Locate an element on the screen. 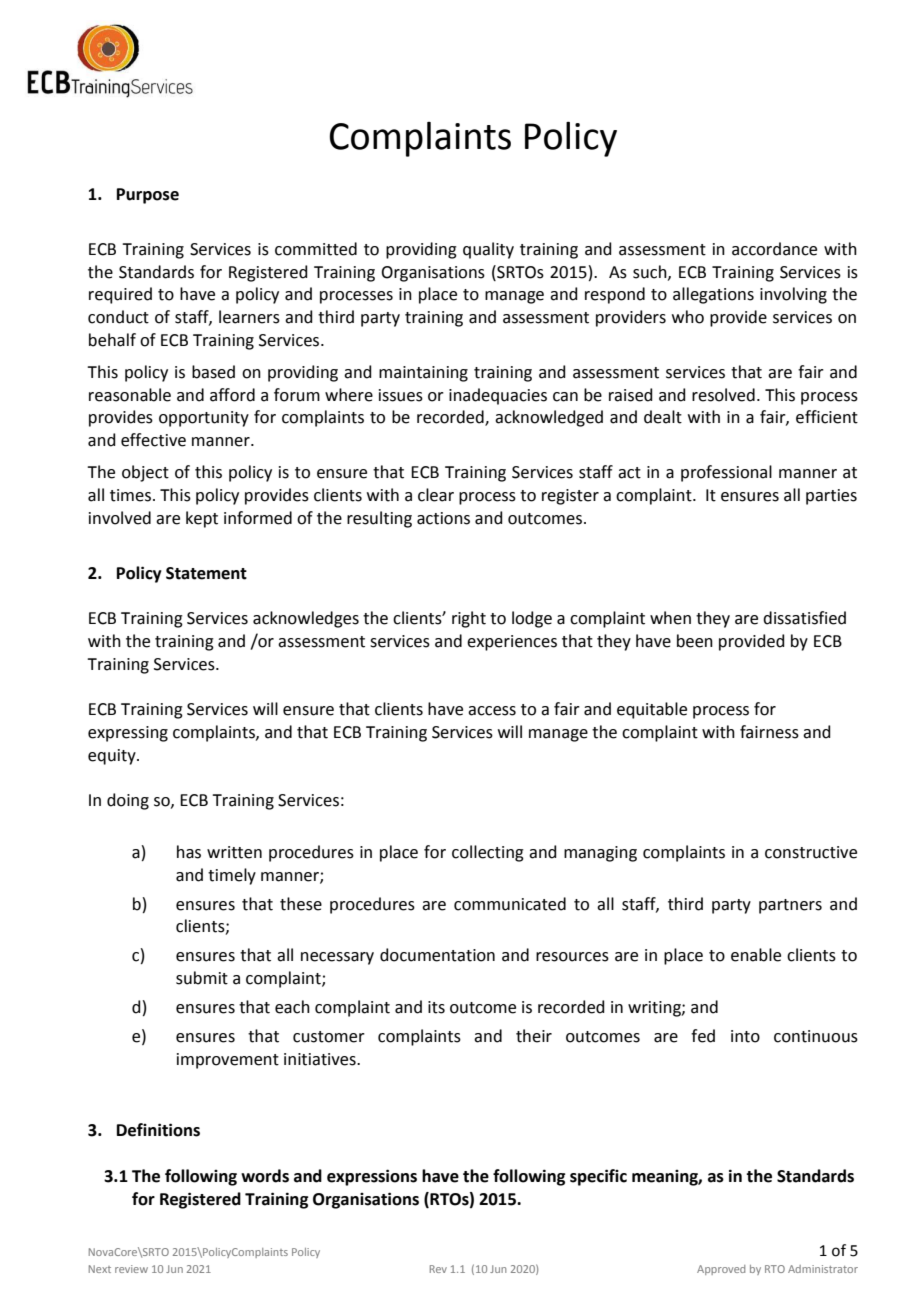 This screenshot has width=924, height=1308. expressing is located at coordinates (128, 734).
